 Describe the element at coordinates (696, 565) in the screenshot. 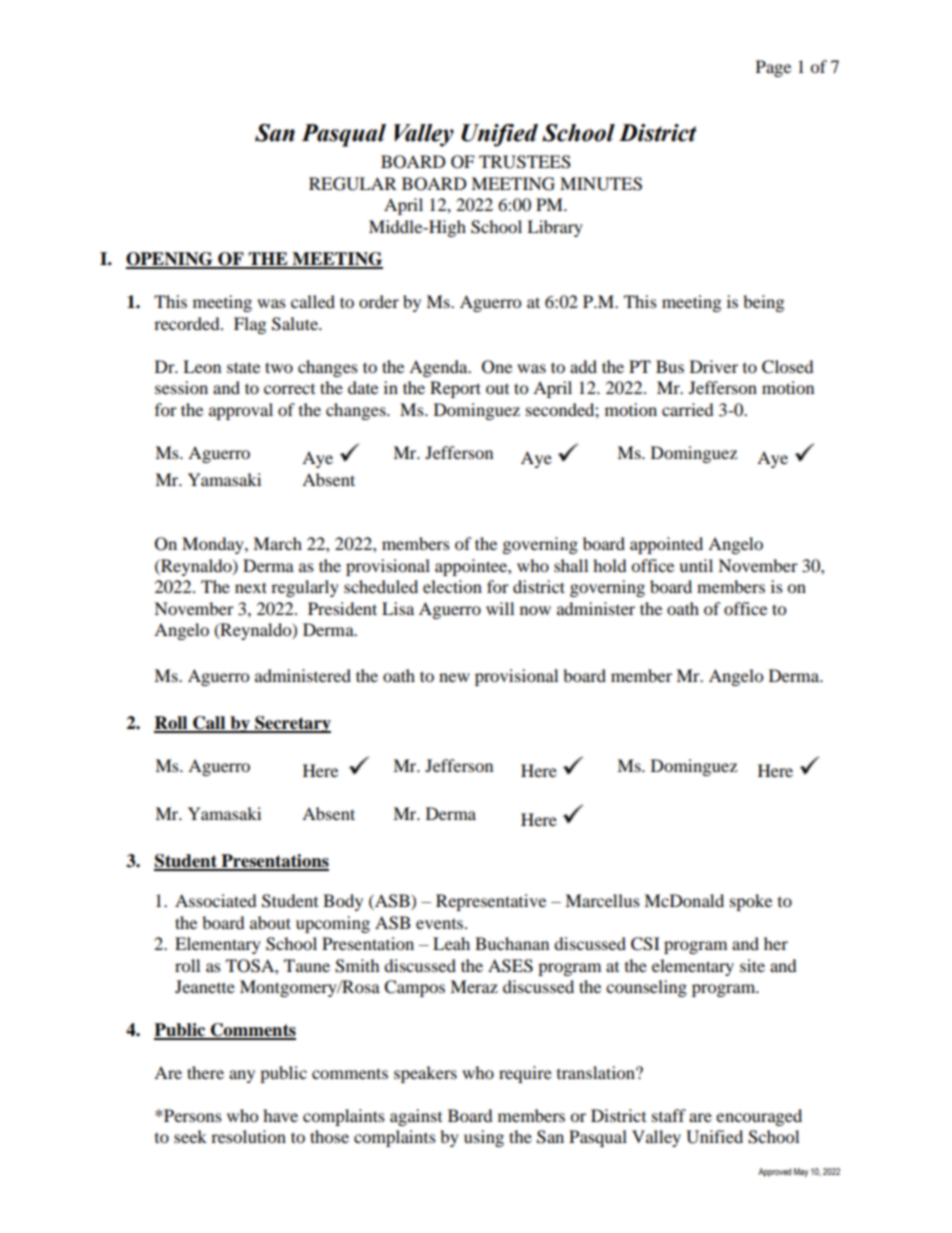

I see `until` at that location.
